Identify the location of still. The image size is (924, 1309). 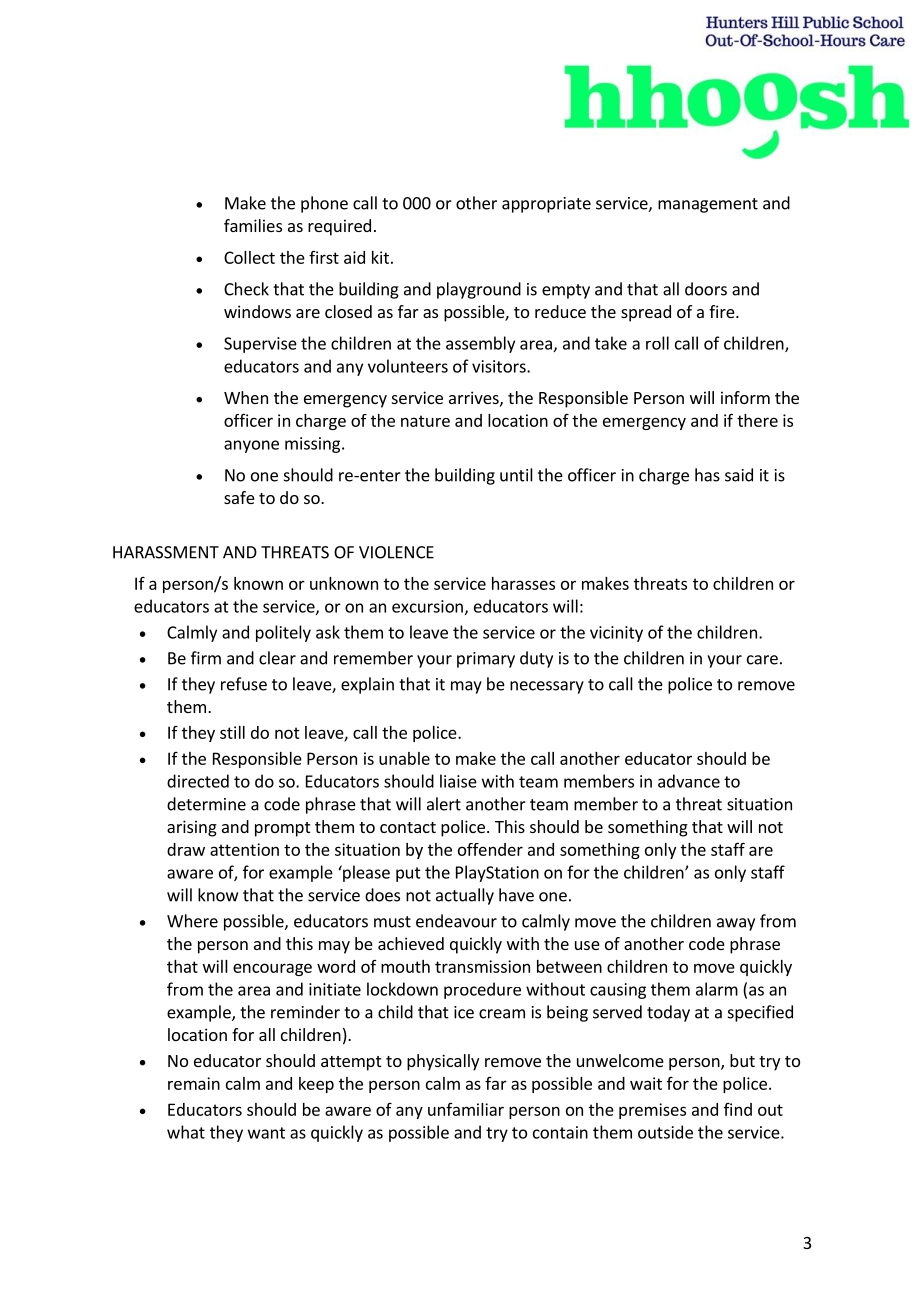
(232, 732).
